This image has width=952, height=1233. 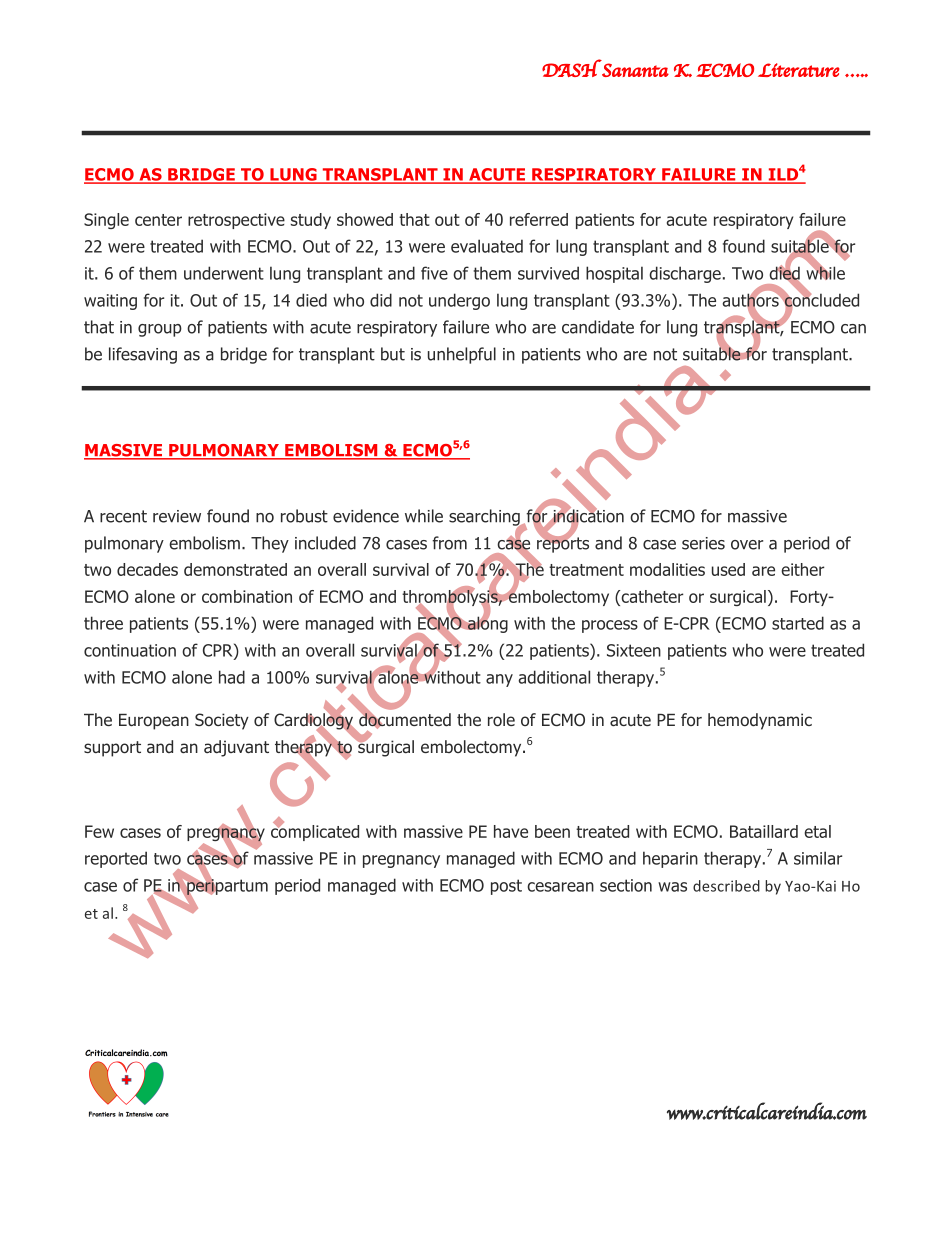 What do you see at coordinates (247, 596) in the image?
I see `combination` at bounding box center [247, 596].
